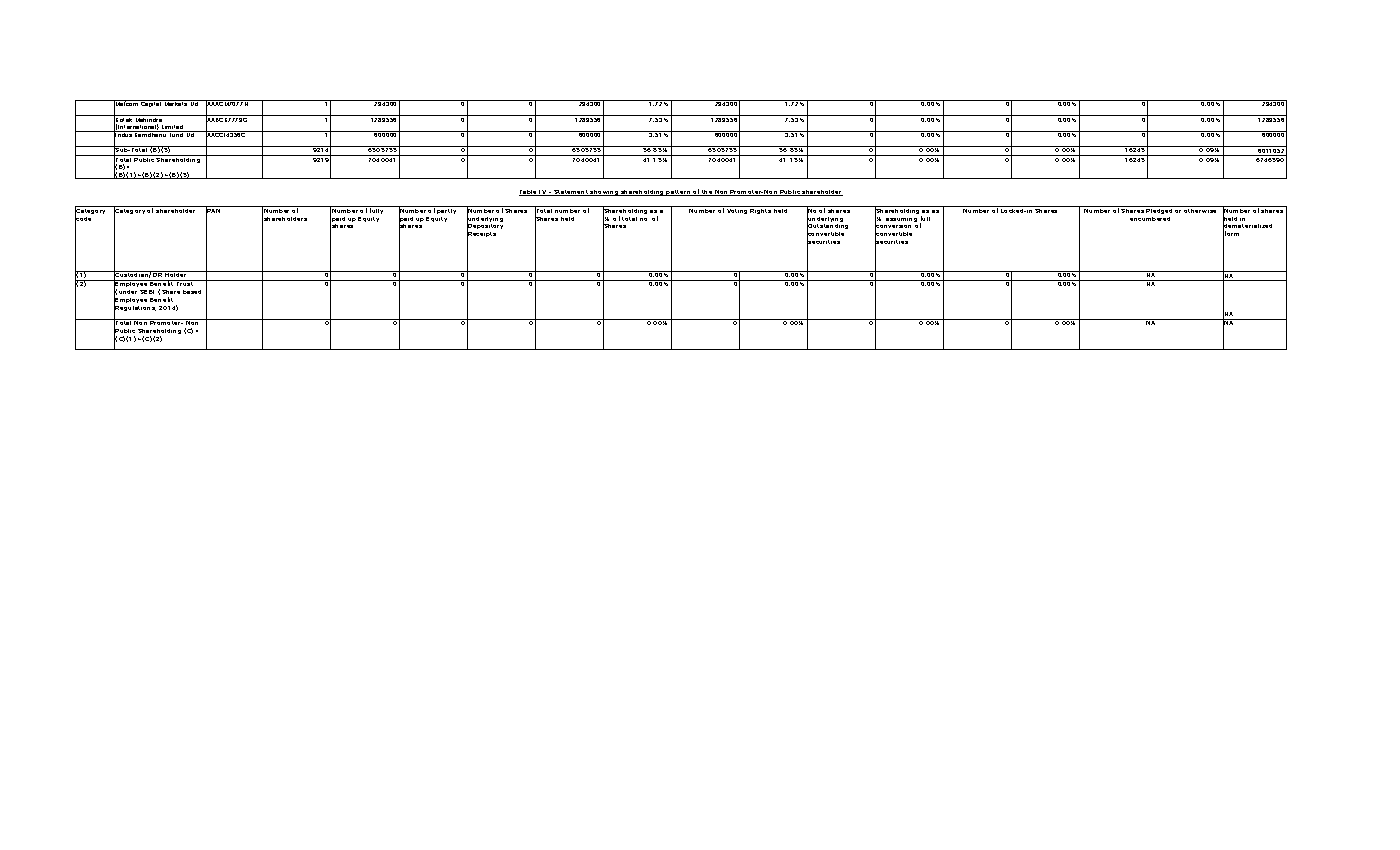  Describe the element at coordinates (679, 193) in the screenshot. I see `pattern` at that location.
